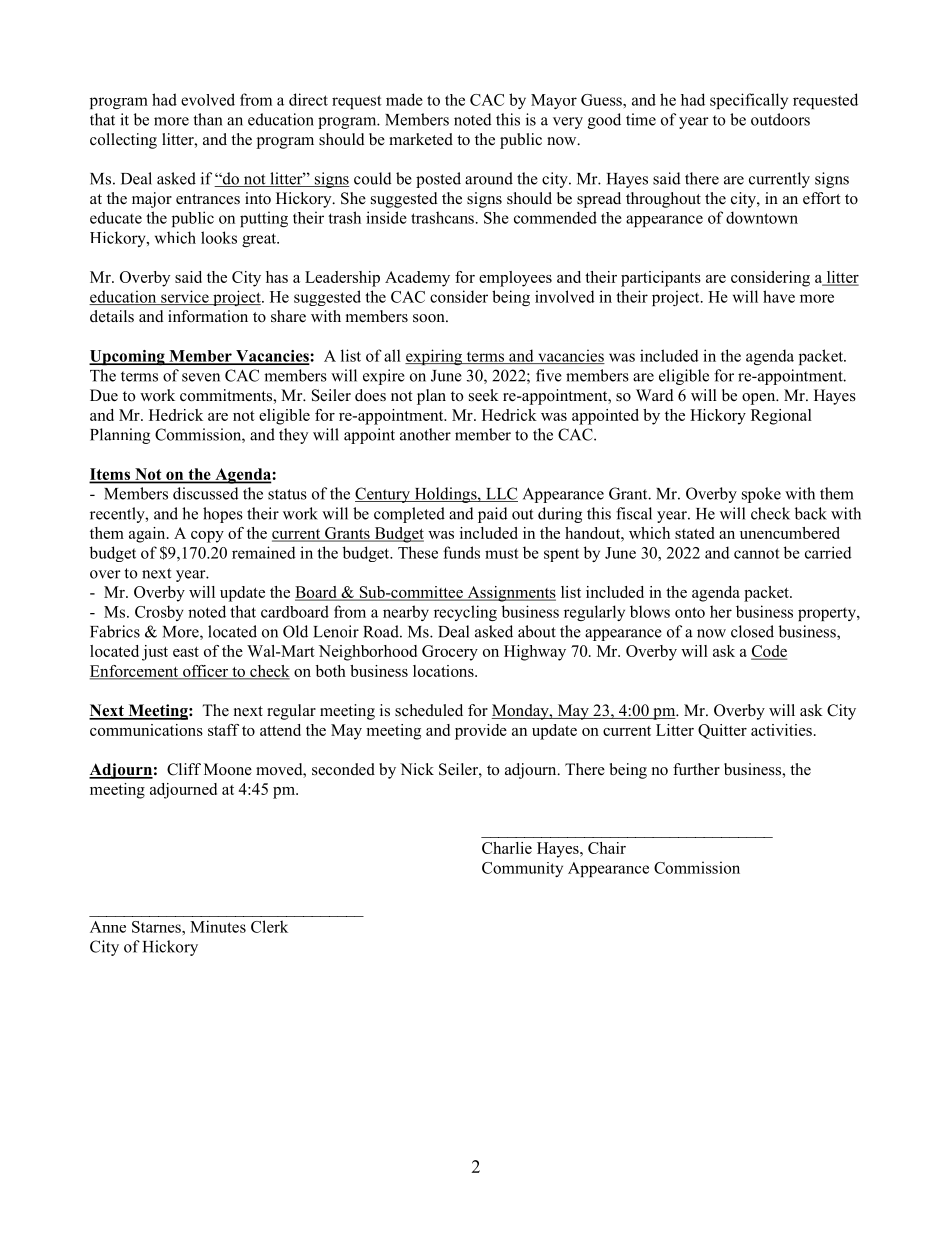 The width and height of the page is (952, 1233). Describe the element at coordinates (435, 357) in the page. I see `expiring` at that location.
